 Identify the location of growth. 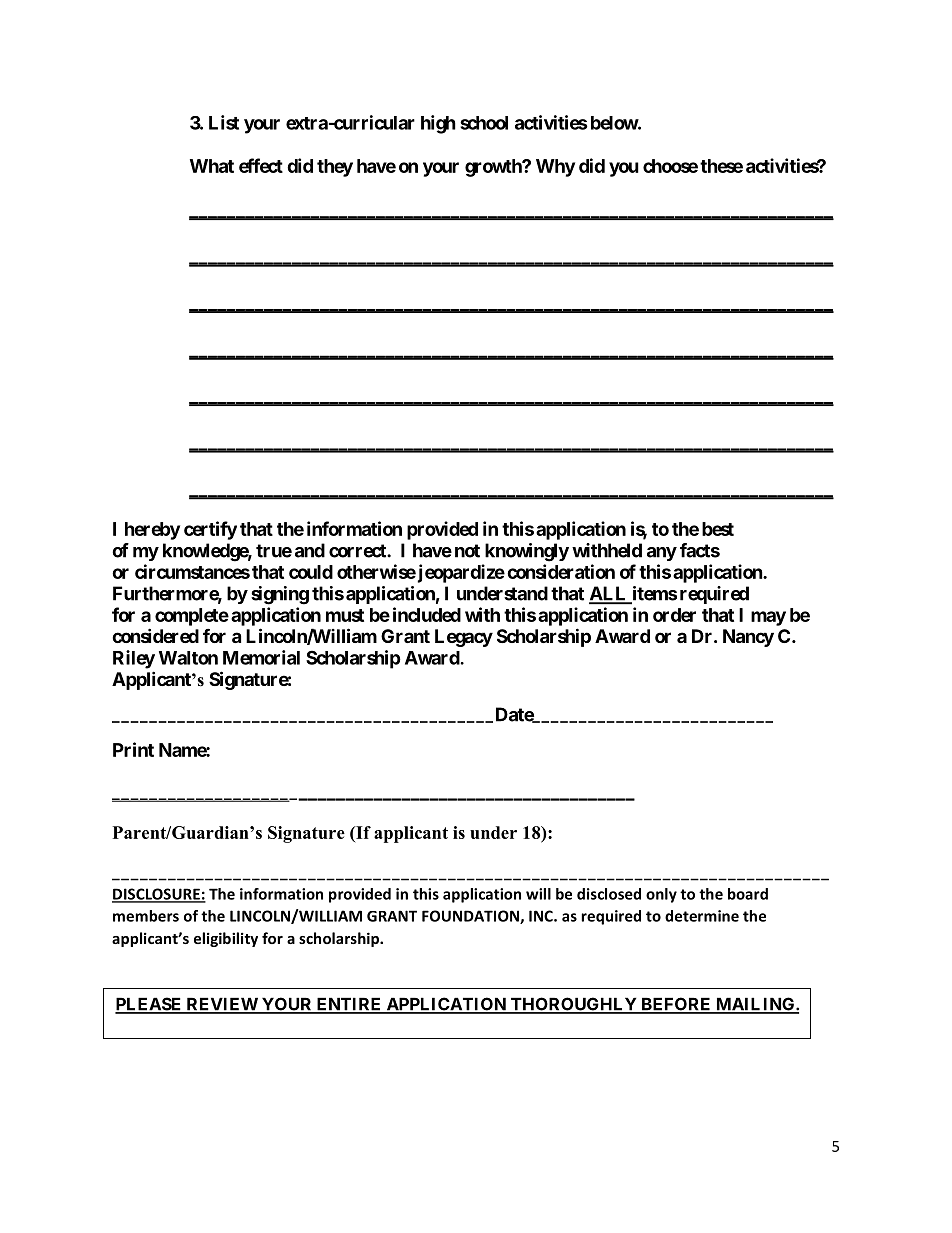
(494, 168).
